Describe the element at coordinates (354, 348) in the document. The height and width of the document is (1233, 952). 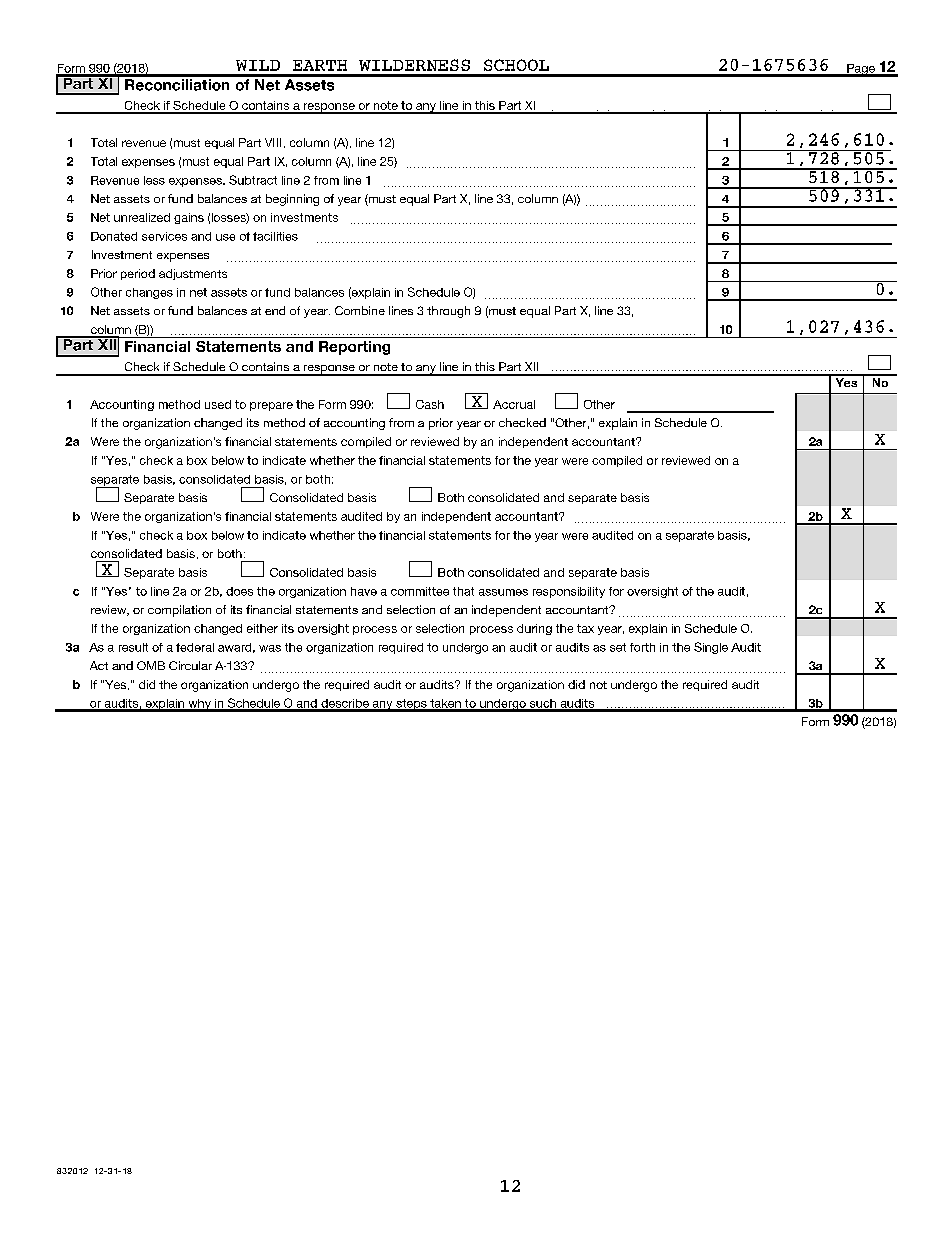
I see `Reporting` at that location.
